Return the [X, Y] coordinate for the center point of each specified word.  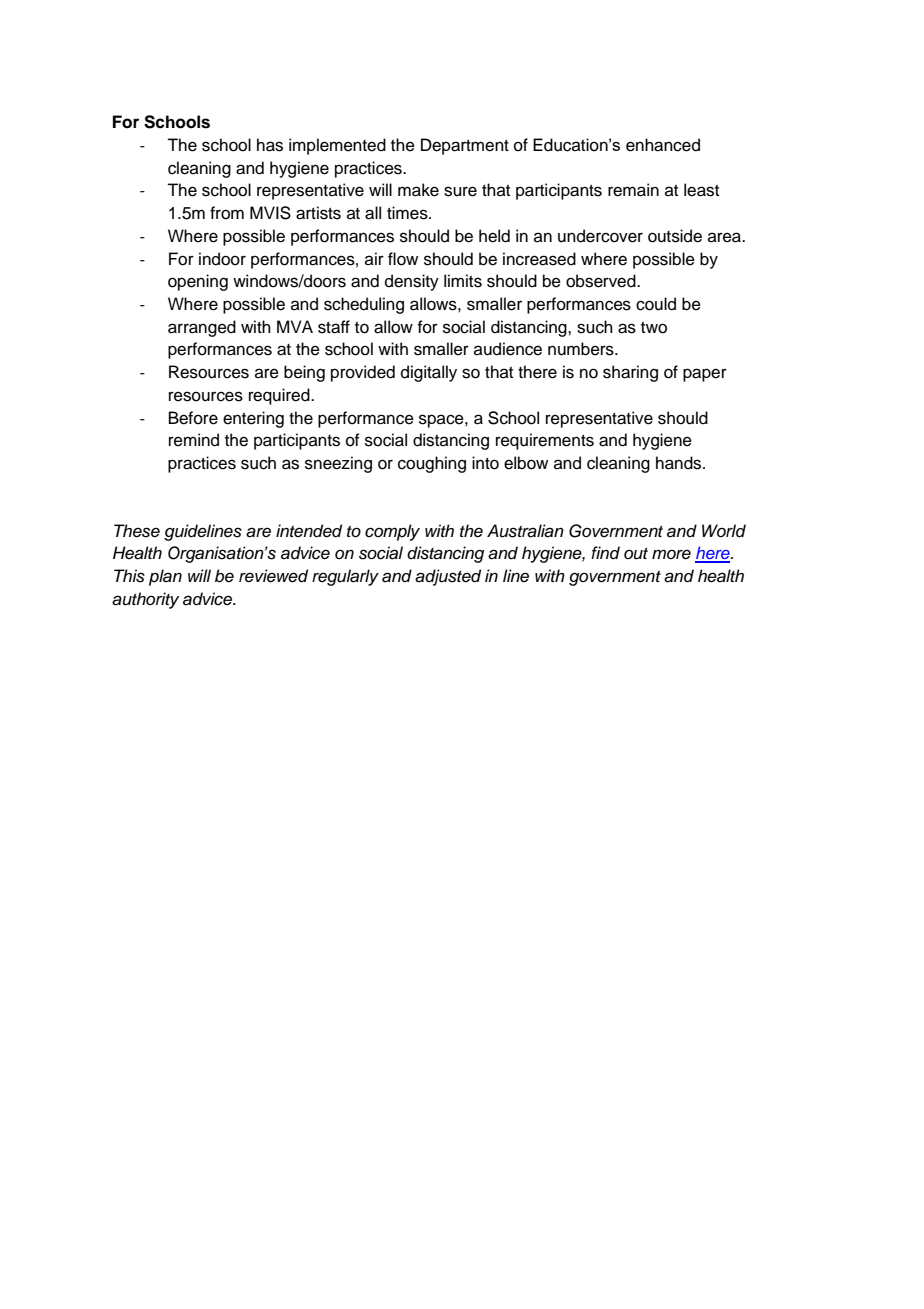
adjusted [448, 577]
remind [194, 440]
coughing [432, 464]
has [270, 145]
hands [680, 463]
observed [602, 281]
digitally [429, 373]
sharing [630, 373]
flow [403, 259]
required [280, 396]
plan [165, 577]
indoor [222, 259]
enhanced [663, 145]
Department [465, 146]
